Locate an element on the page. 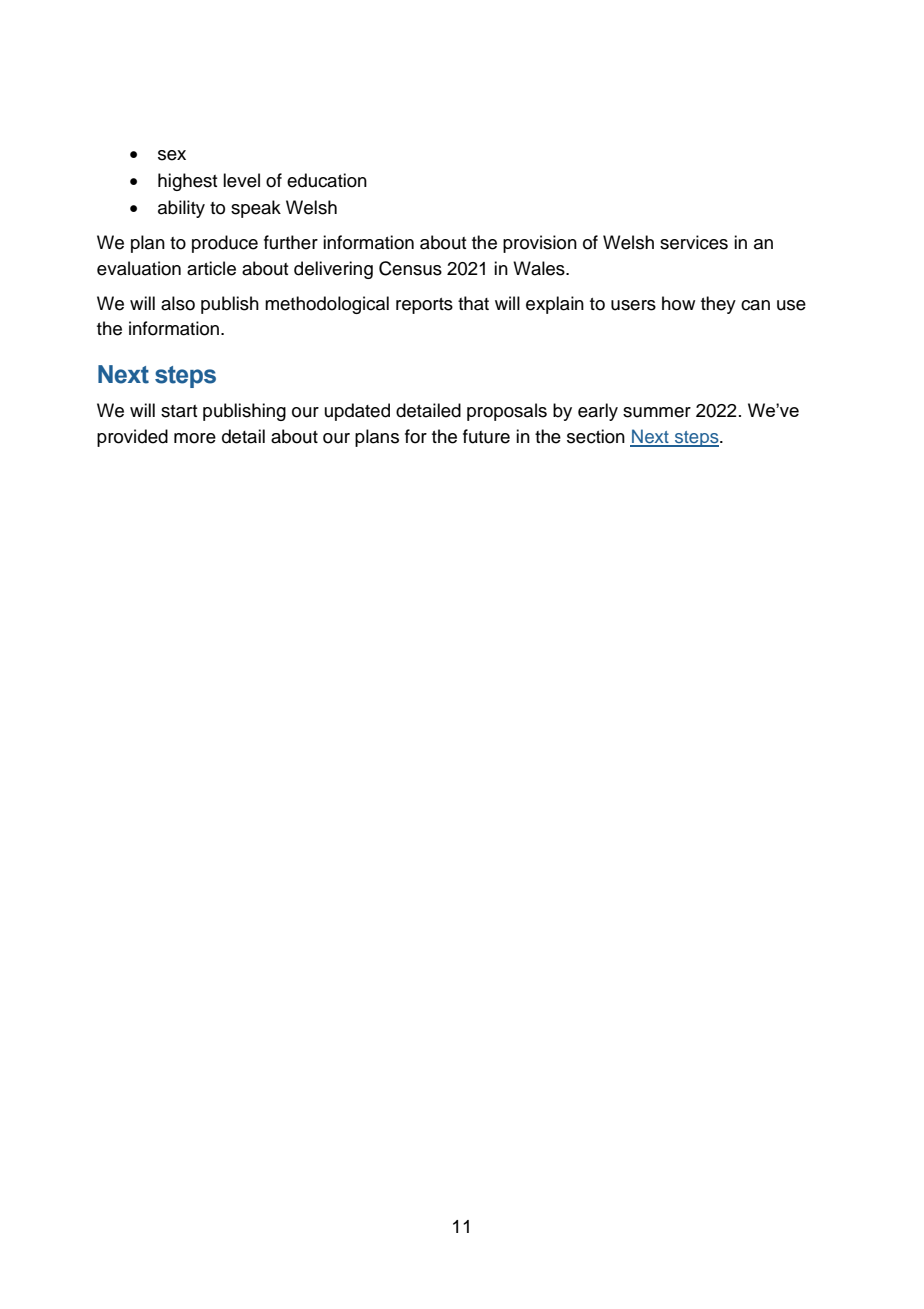 The height and width of the page is (1309, 924). how is located at coordinates (678, 303).
